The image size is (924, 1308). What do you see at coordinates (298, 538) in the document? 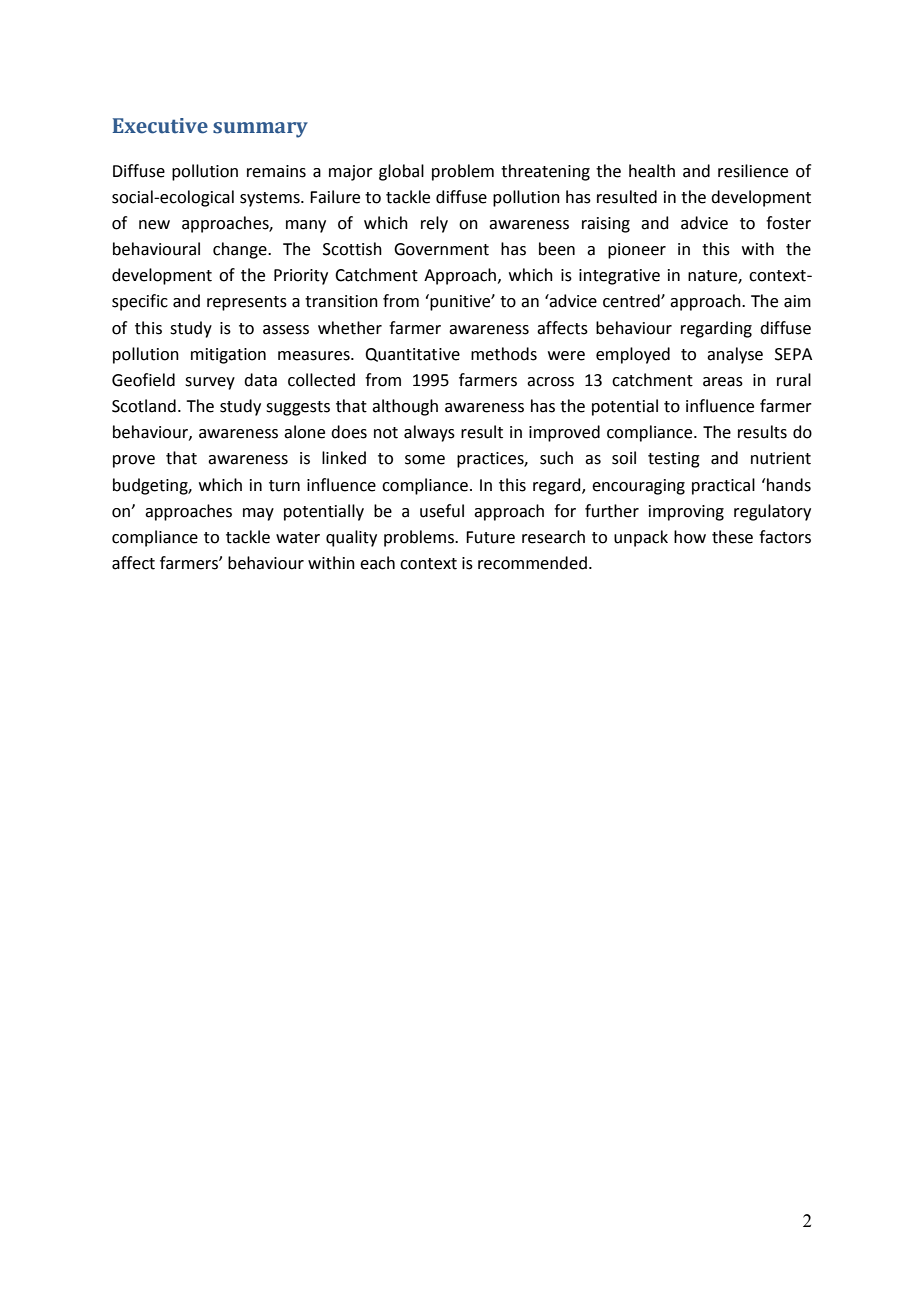
I see `water` at bounding box center [298, 538].
